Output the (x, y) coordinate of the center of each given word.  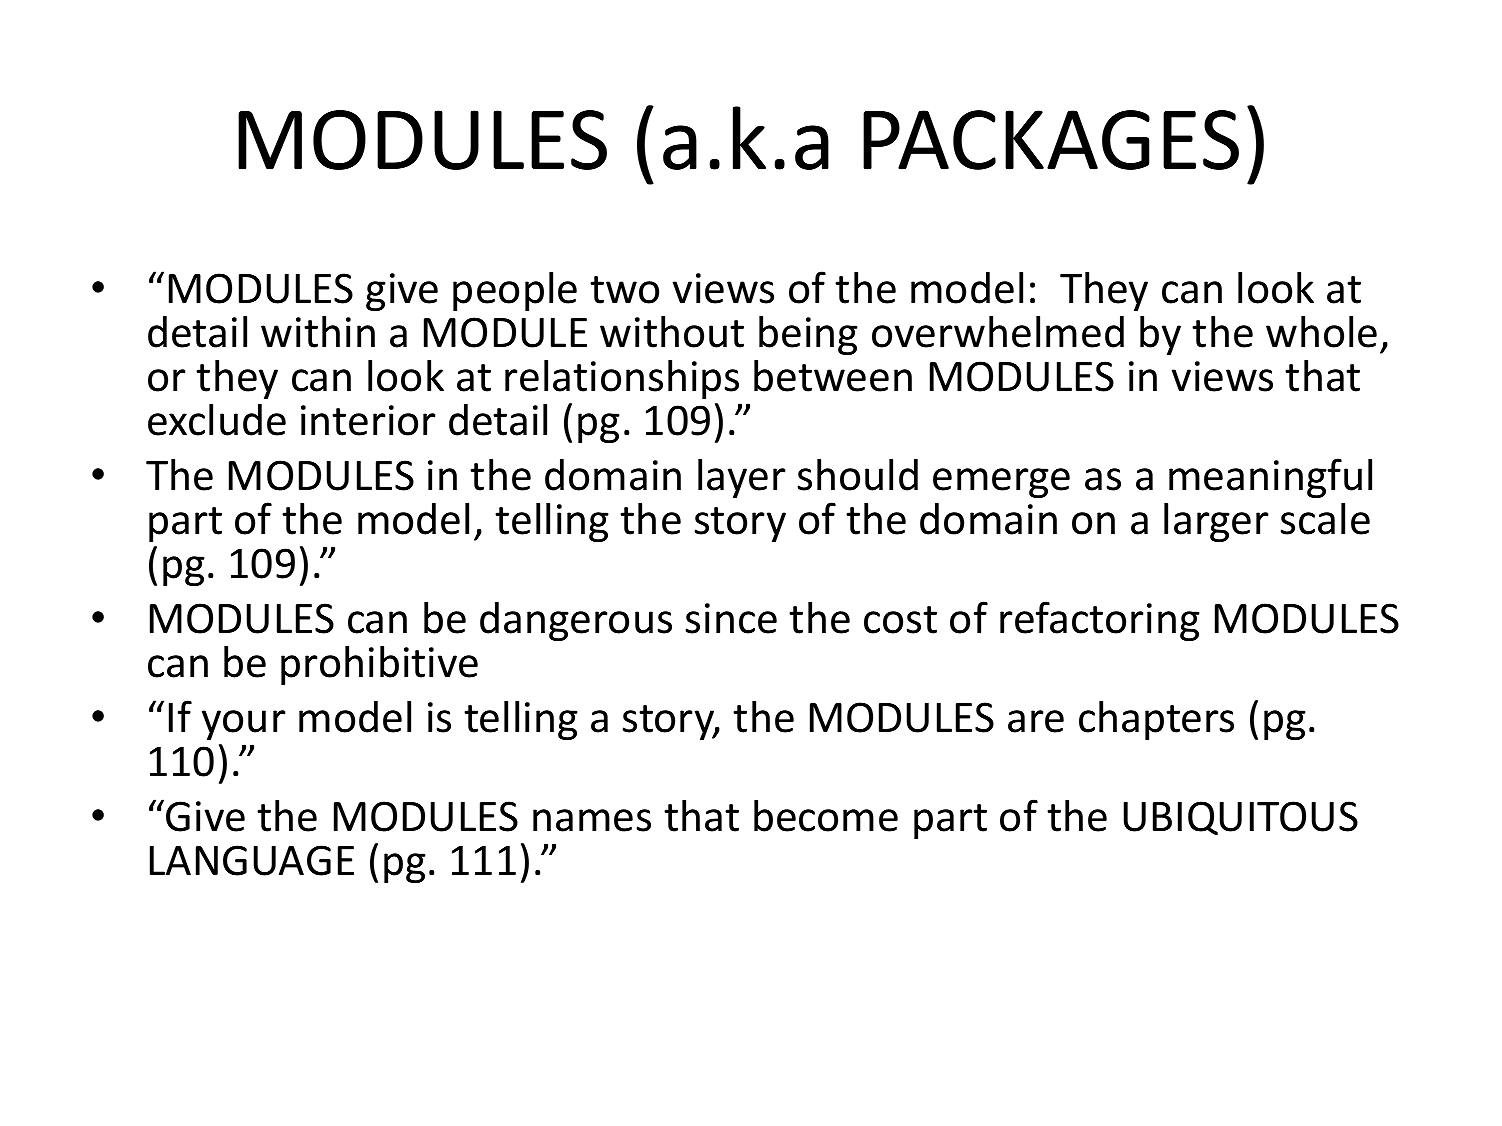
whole (1321, 332)
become (826, 816)
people (515, 291)
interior (368, 420)
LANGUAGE (252, 860)
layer (741, 478)
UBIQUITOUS (1240, 818)
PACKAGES (1051, 140)
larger (1216, 522)
